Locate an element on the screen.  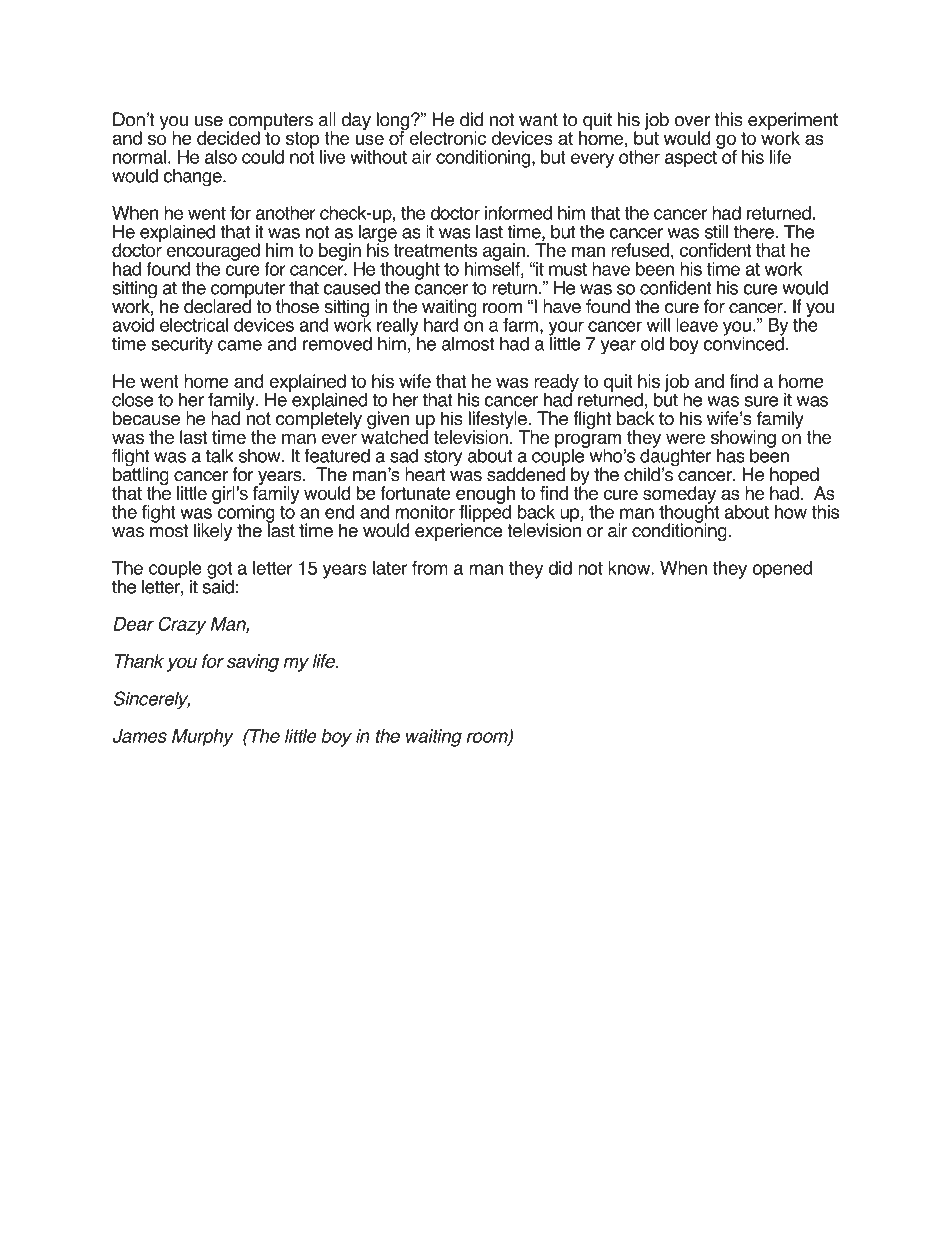
got is located at coordinates (220, 571).
